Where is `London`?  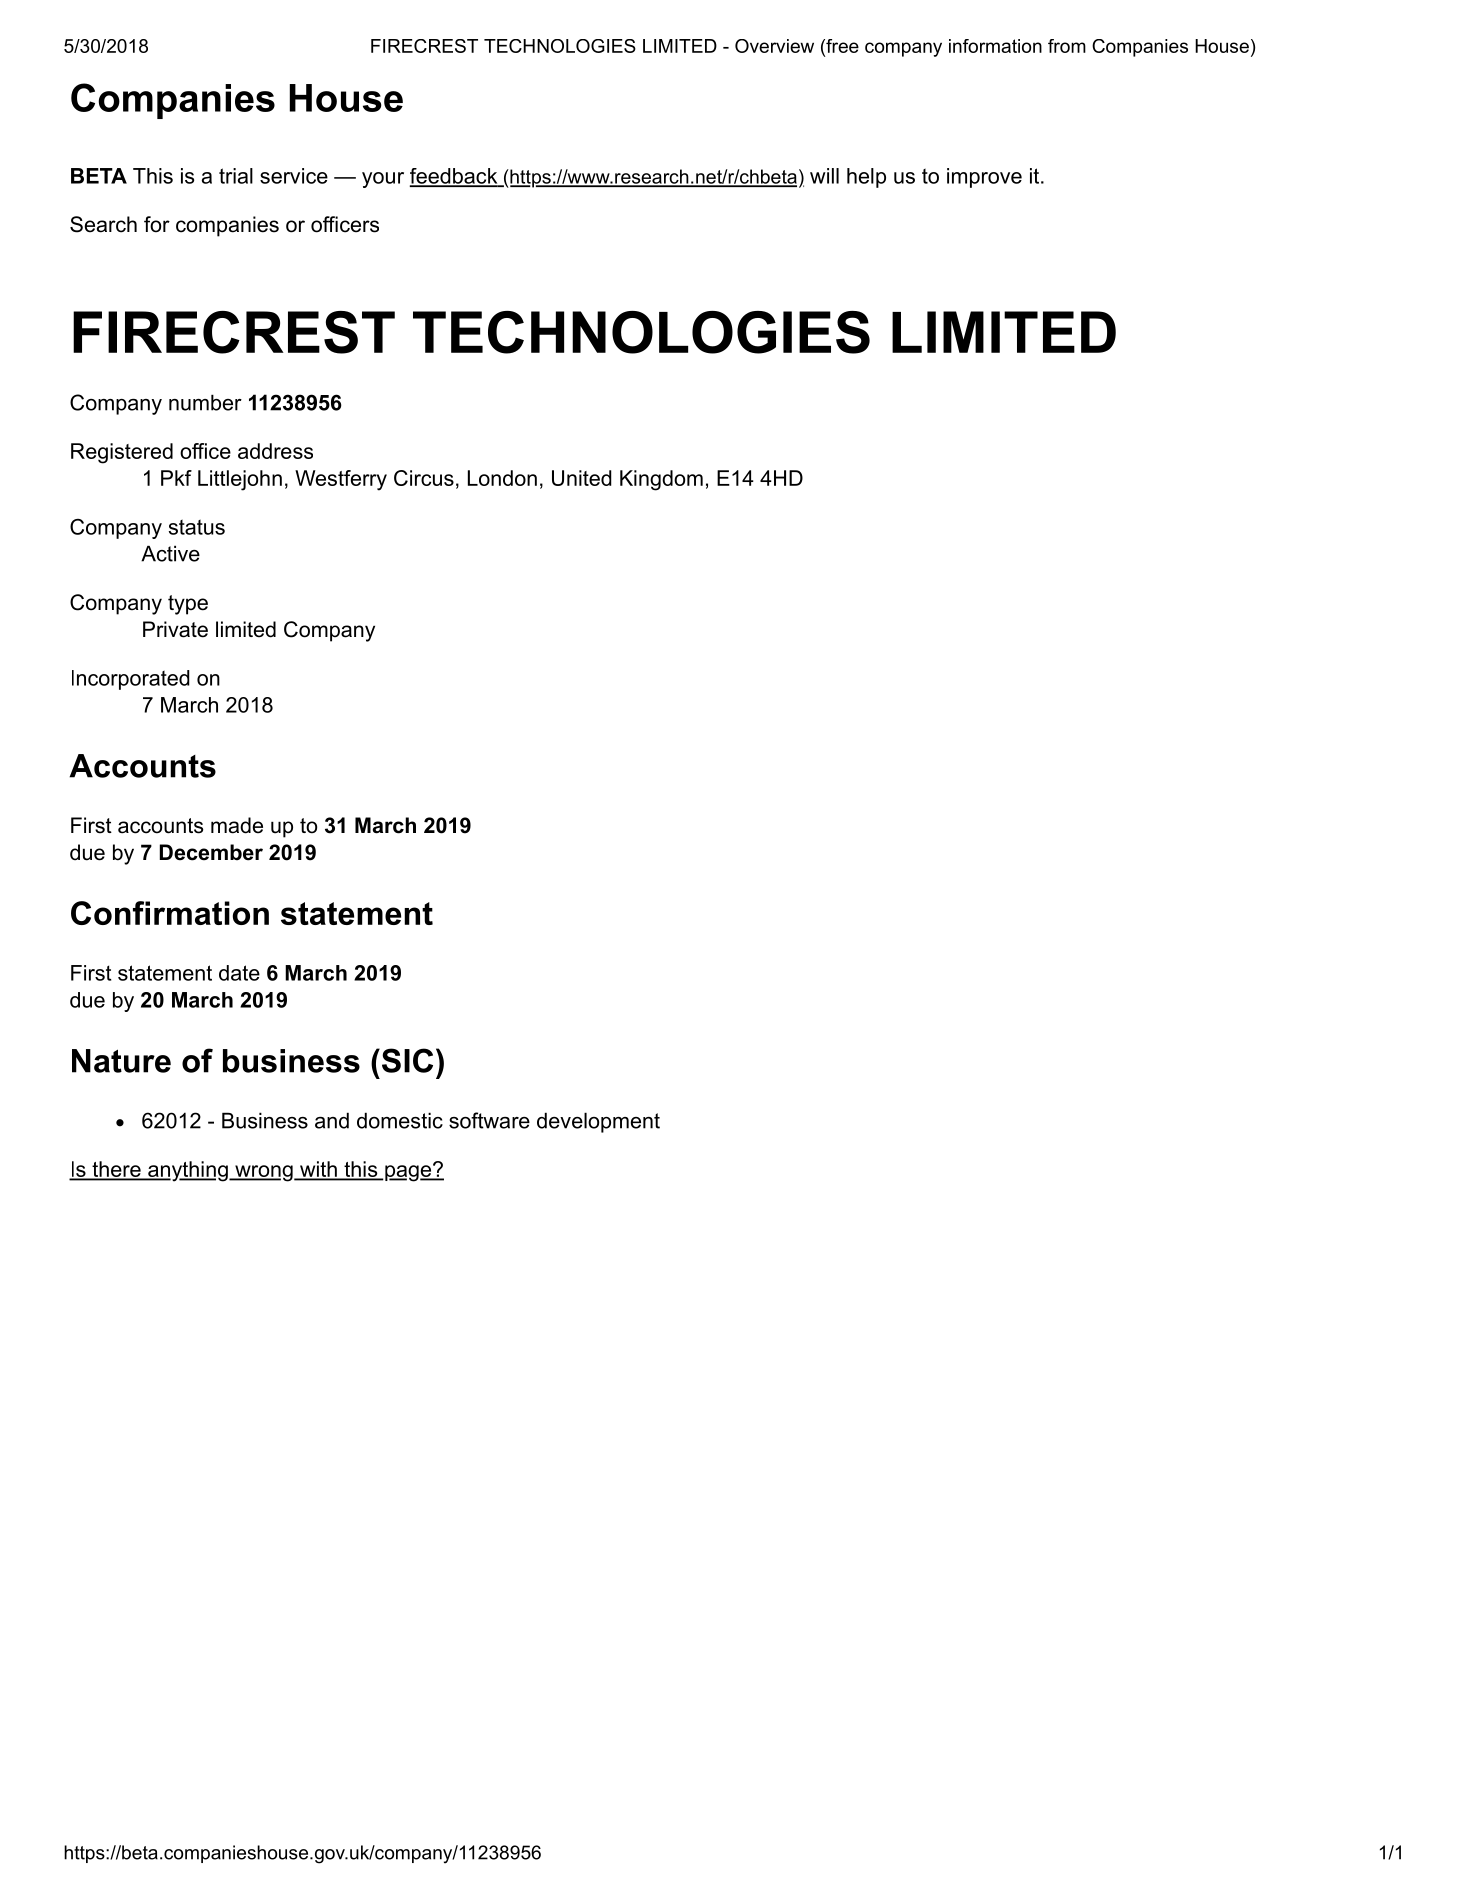
London is located at coordinates (502, 478).
